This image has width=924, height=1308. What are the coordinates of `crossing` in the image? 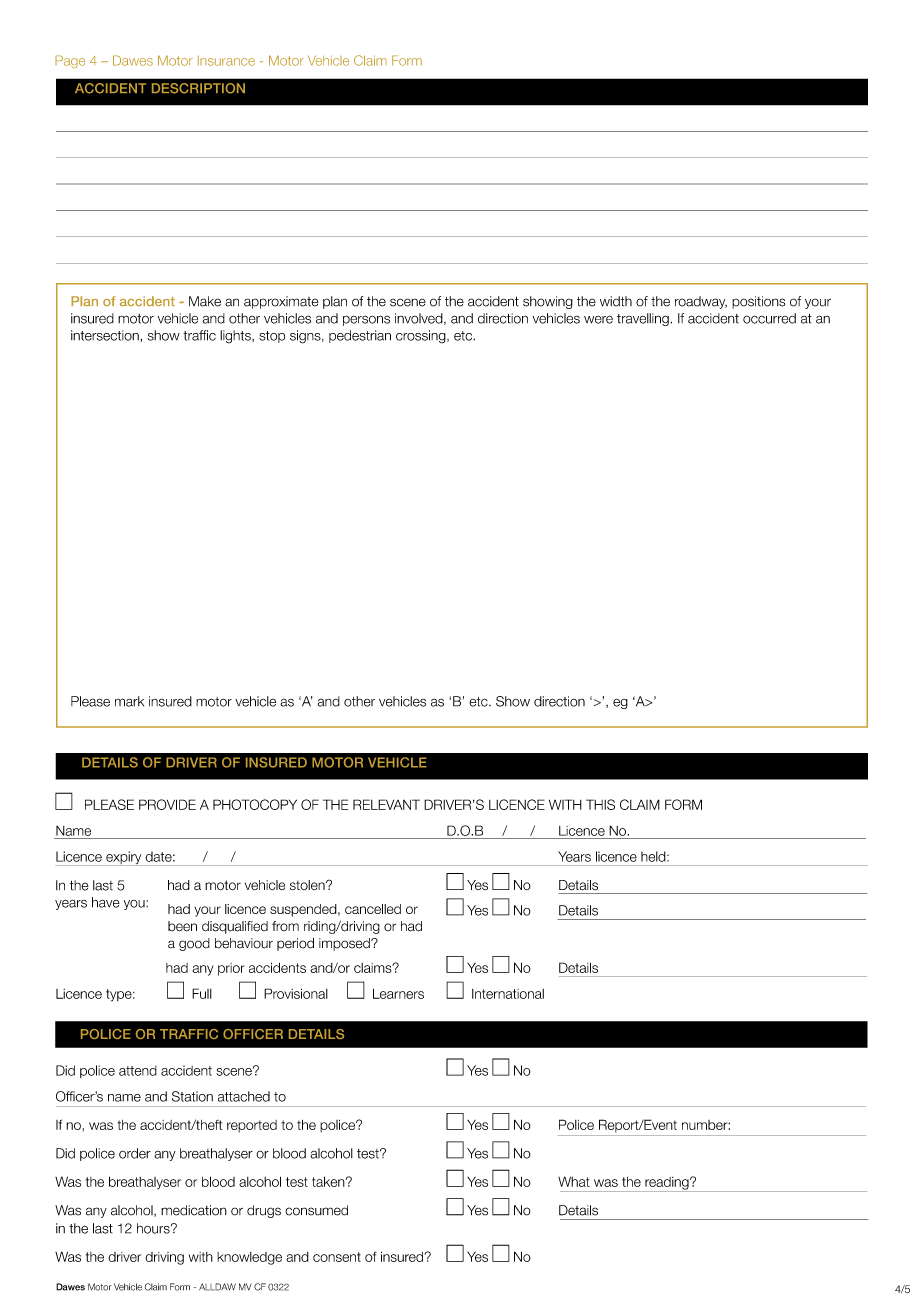 It's located at (422, 337).
